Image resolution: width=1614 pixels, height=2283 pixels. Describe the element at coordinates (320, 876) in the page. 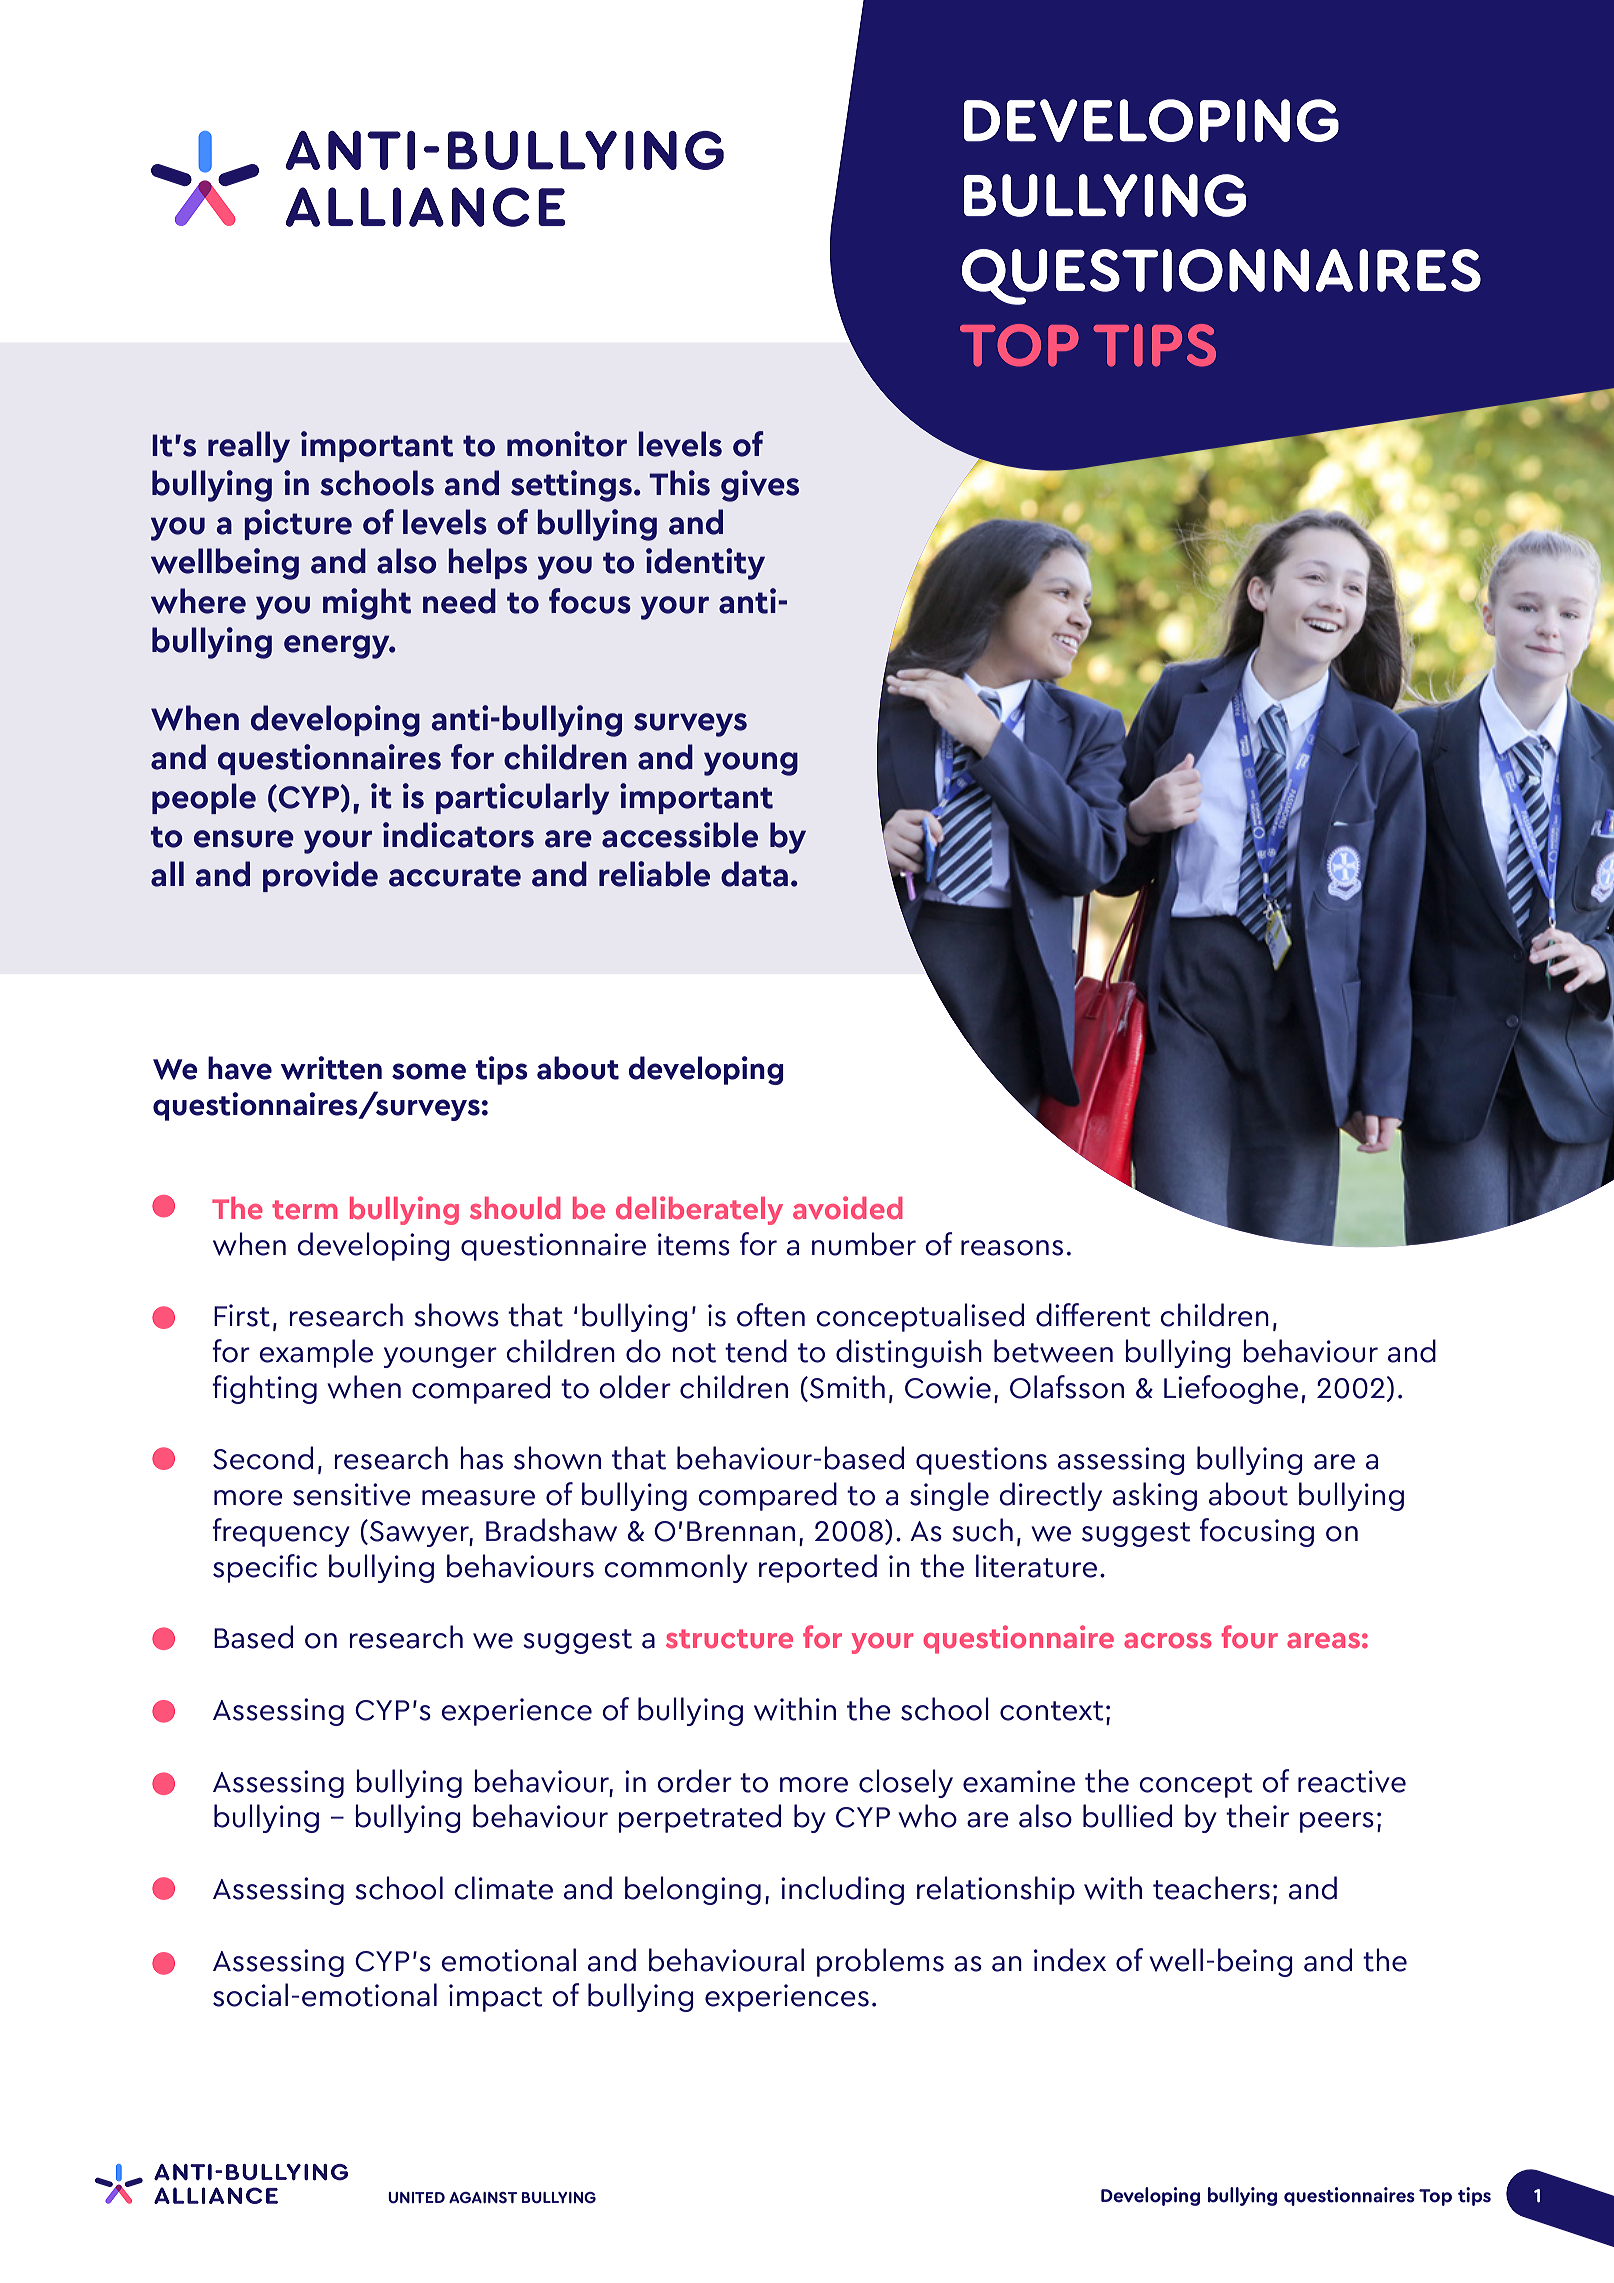

I see `provide` at that location.
